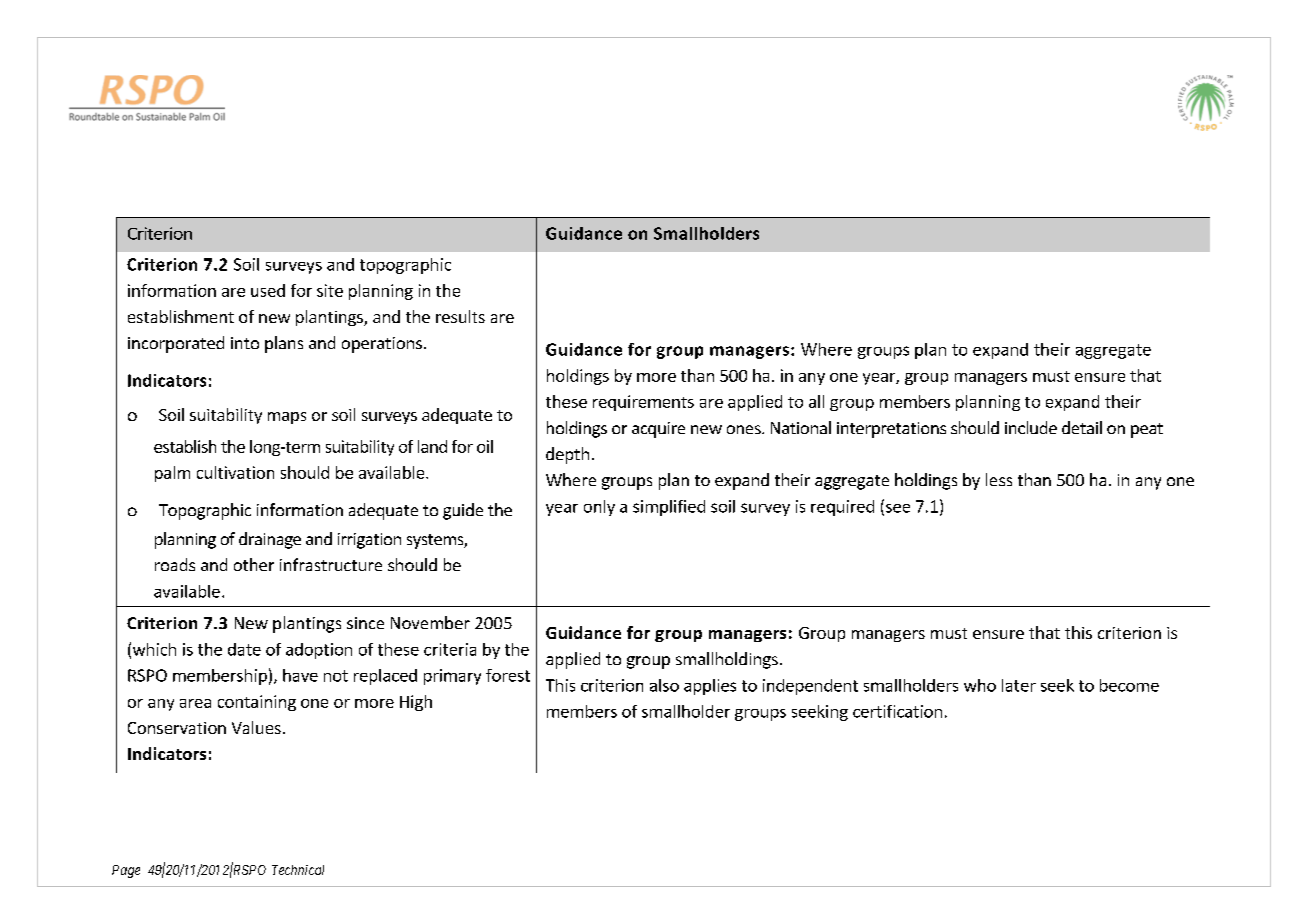 The height and width of the document is (924, 1308). What do you see at coordinates (664, 685) in the document?
I see `also` at bounding box center [664, 685].
